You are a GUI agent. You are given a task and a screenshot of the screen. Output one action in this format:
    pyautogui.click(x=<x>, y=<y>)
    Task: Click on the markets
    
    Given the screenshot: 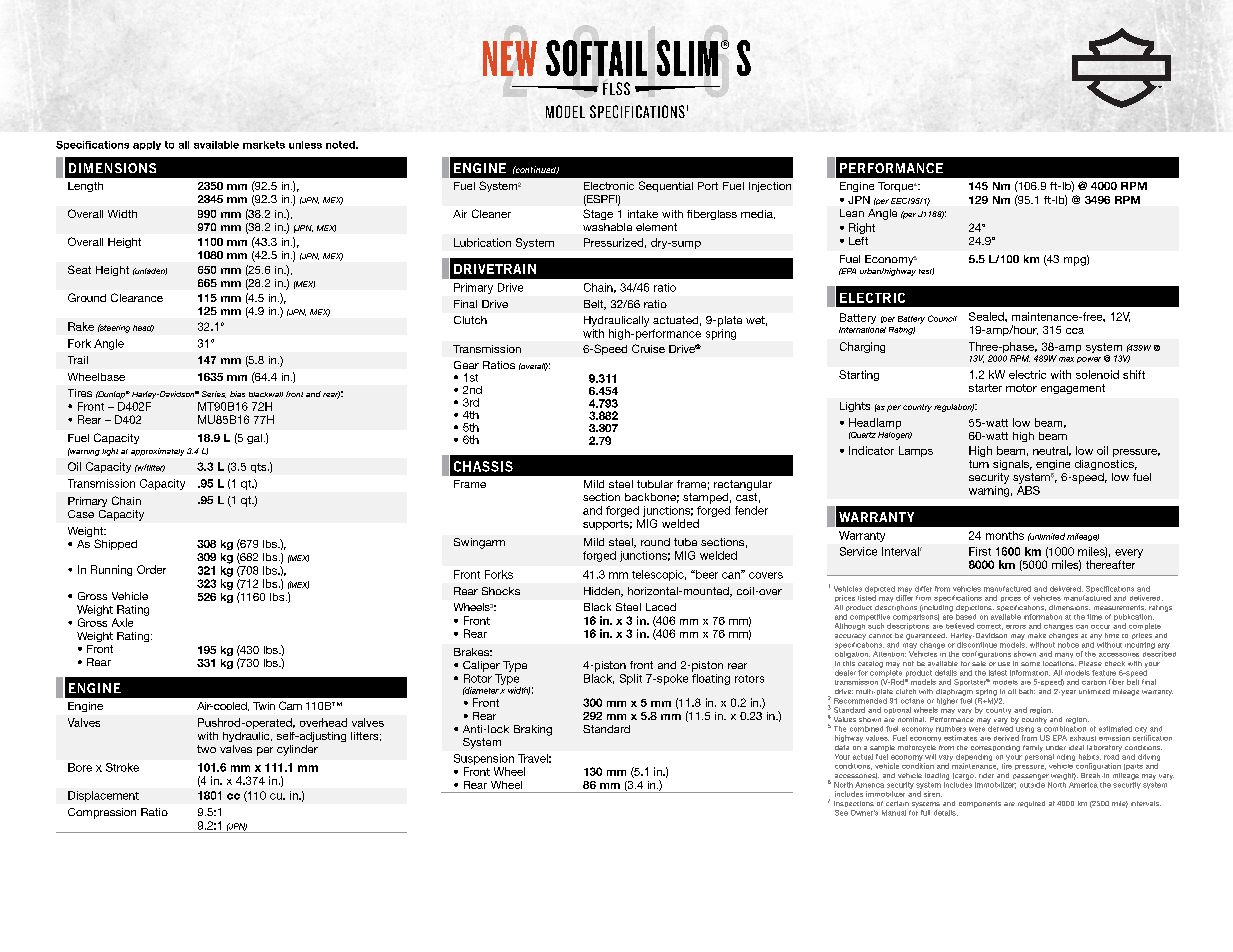 What is the action you would take?
    pyautogui.click(x=264, y=145)
